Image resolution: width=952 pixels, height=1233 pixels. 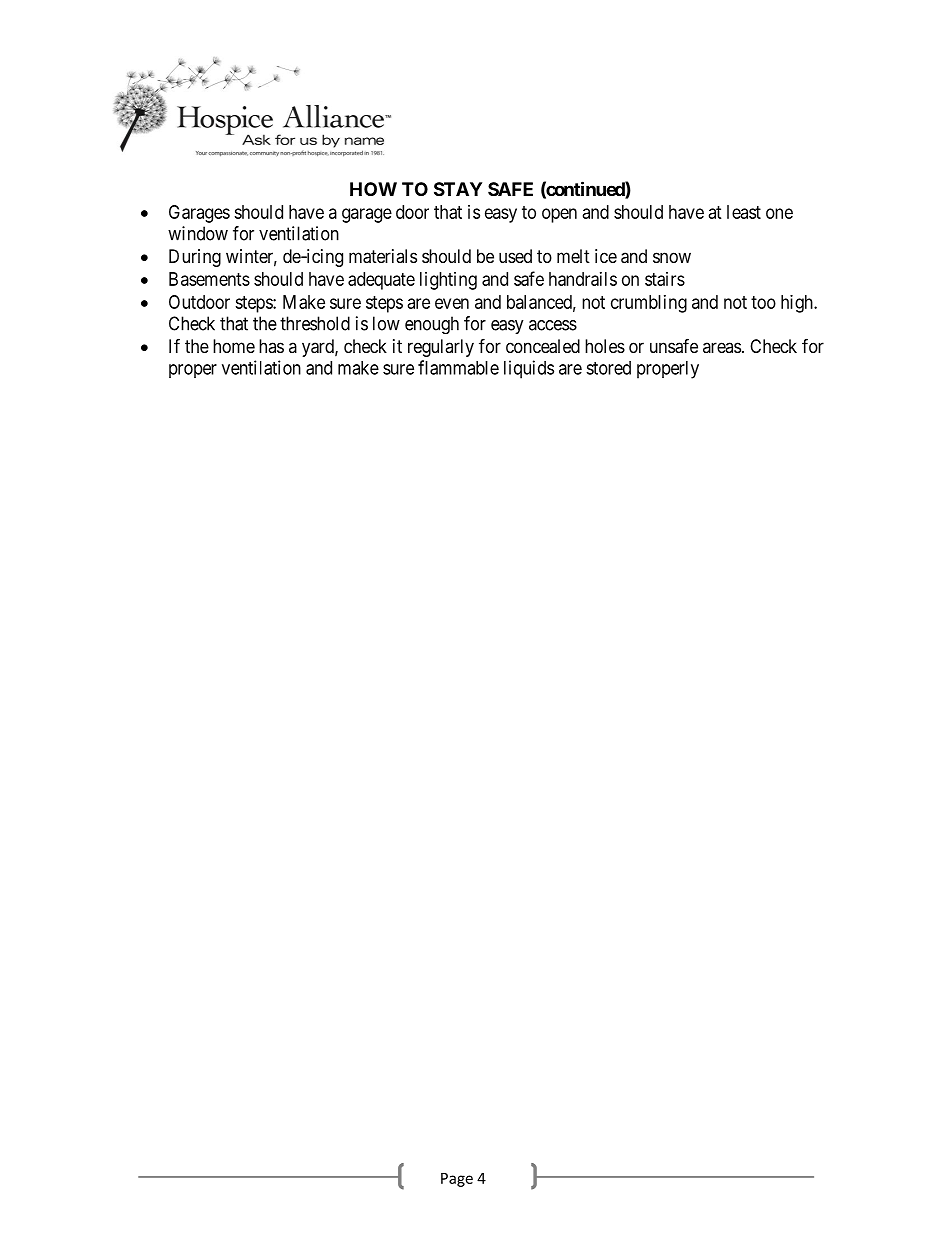 I want to click on Page, so click(x=457, y=1180).
